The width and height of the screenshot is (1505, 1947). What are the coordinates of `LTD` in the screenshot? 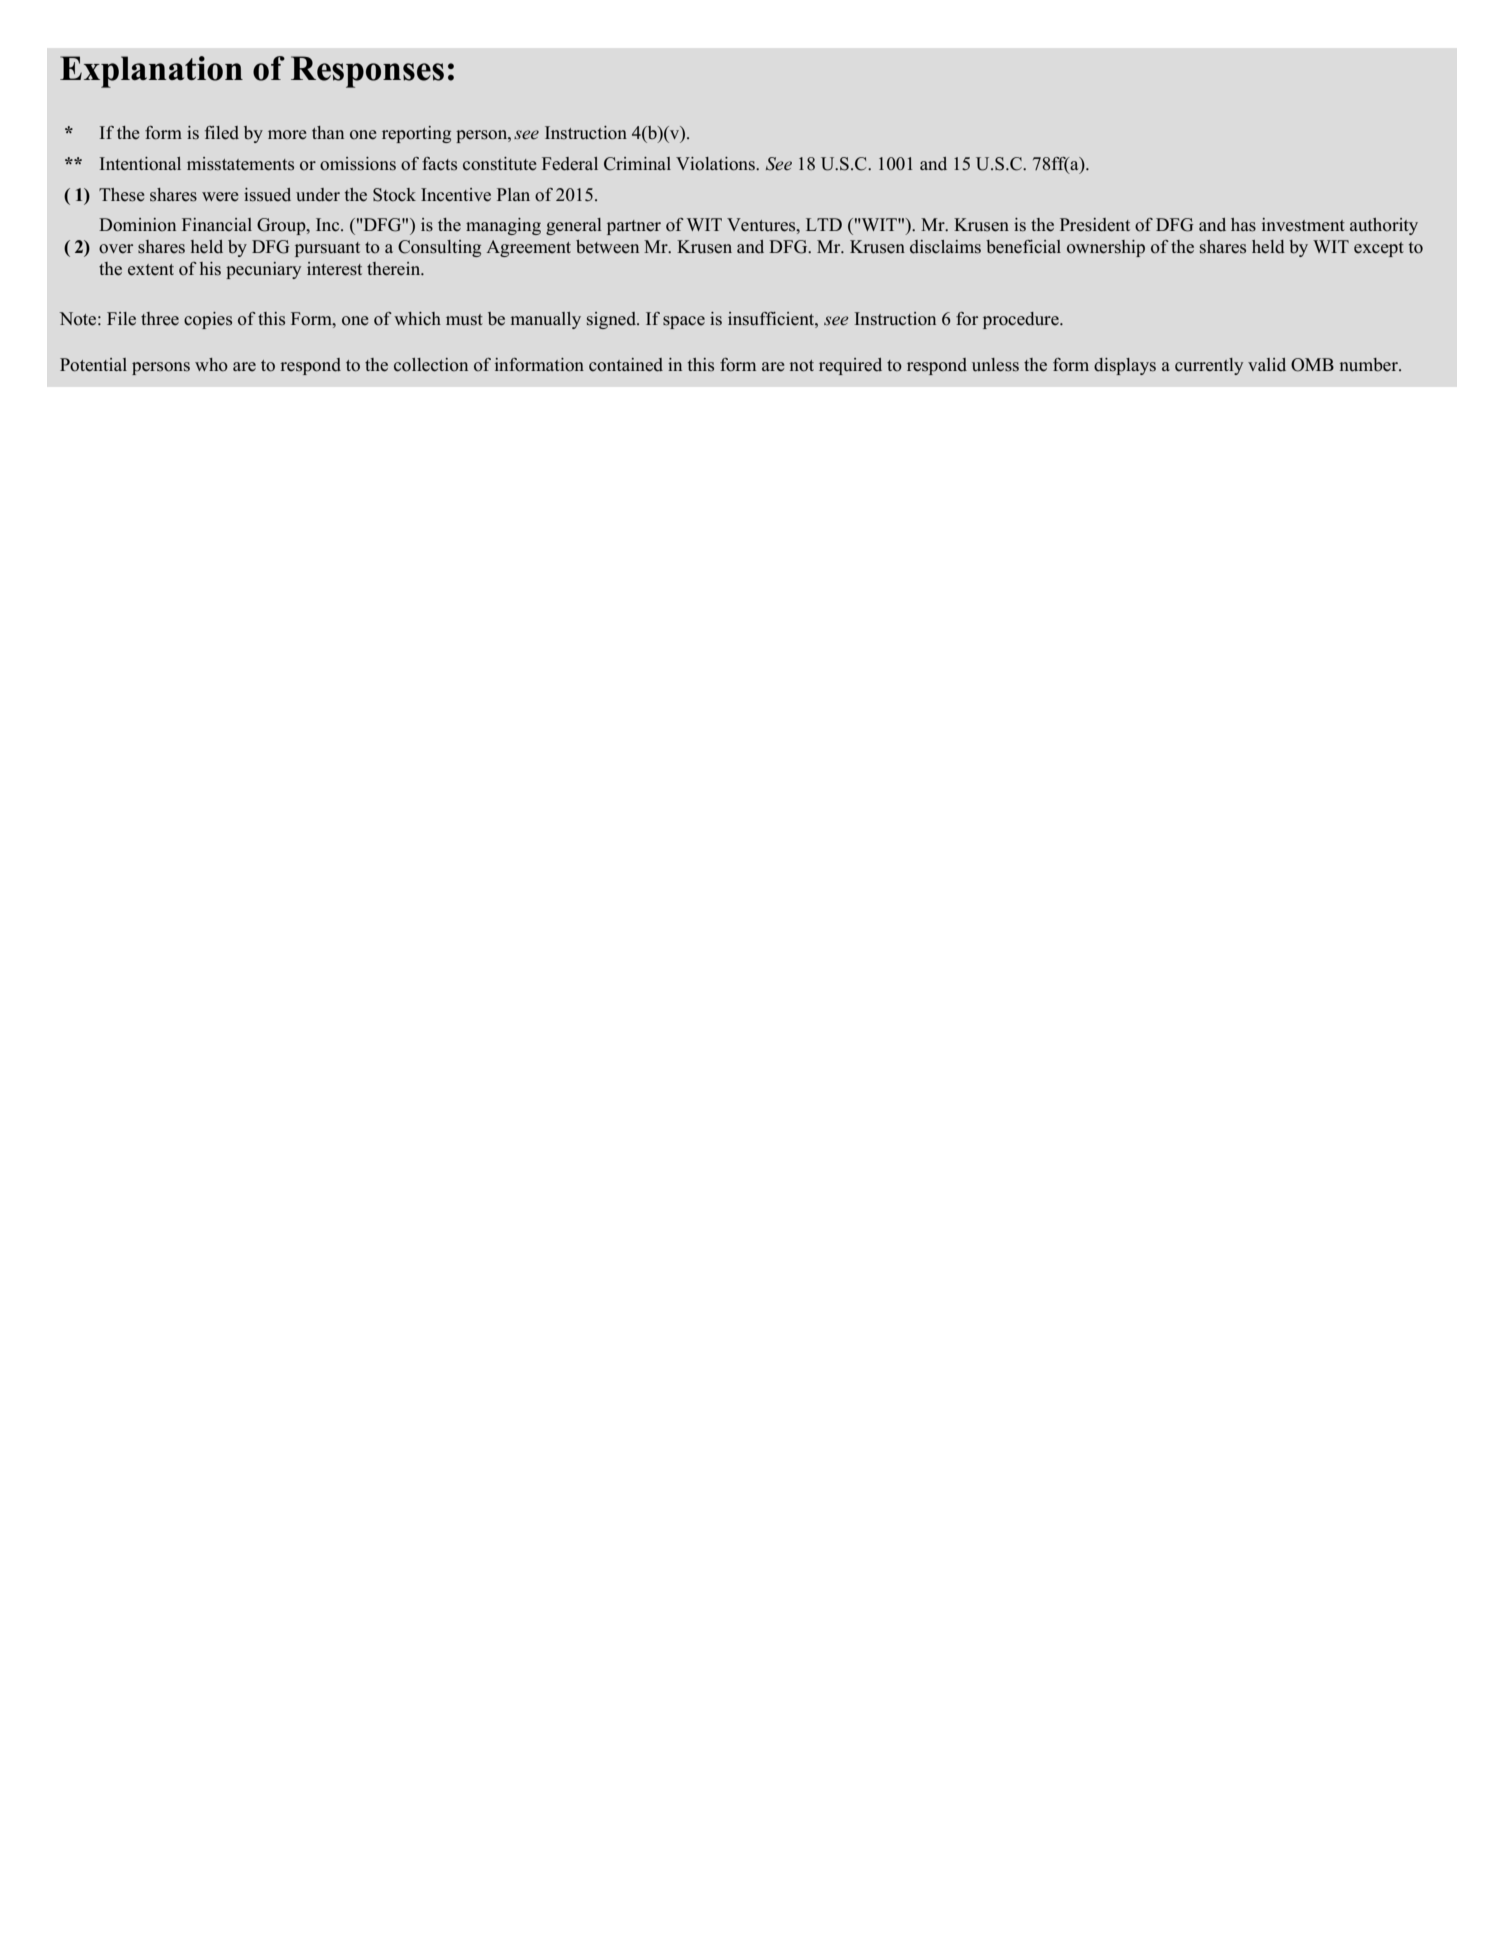 It's located at (824, 224).
